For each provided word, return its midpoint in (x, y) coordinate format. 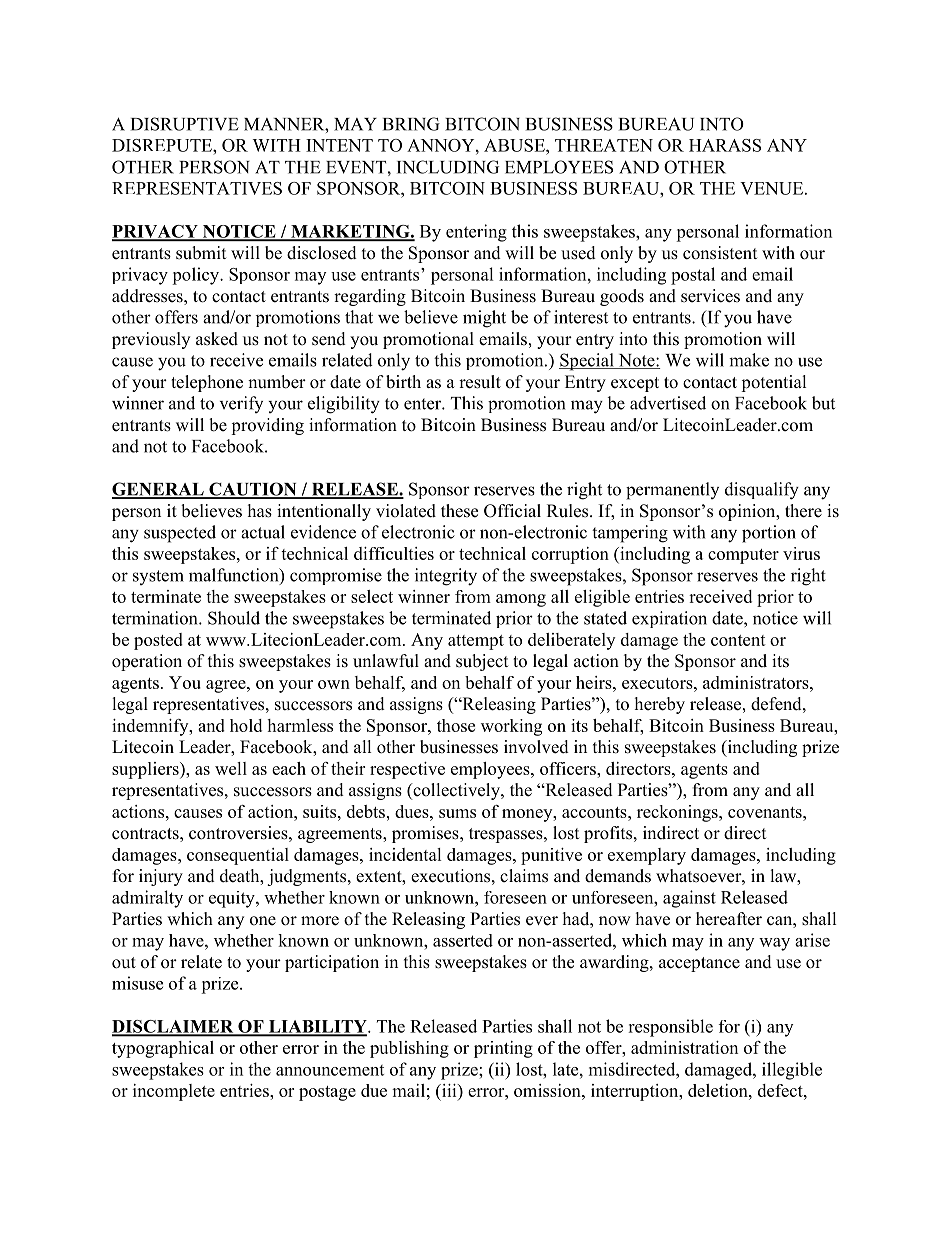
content (738, 640)
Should (234, 618)
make (749, 360)
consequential (238, 856)
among (521, 600)
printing (503, 1049)
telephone (207, 383)
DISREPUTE (163, 145)
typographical (163, 1049)
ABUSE (515, 145)
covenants (766, 812)
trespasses (507, 835)
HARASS (725, 145)
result (480, 382)
